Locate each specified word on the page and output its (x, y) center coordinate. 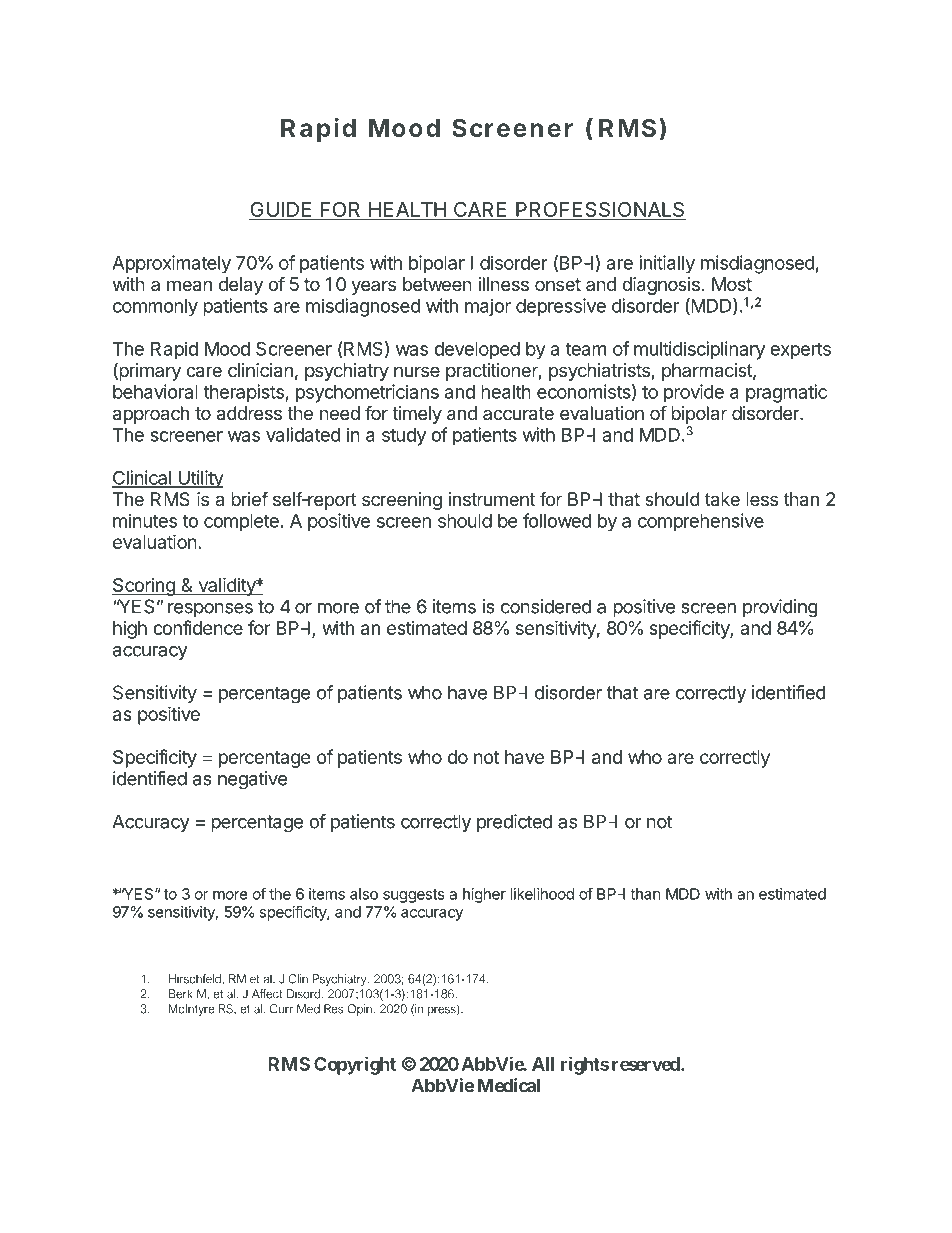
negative (252, 780)
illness (504, 284)
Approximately (171, 264)
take (722, 499)
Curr (281, 1009)
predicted (514, 823)
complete (241, 523)
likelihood (542, 894)
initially (667, 264)
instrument (492, 499)
